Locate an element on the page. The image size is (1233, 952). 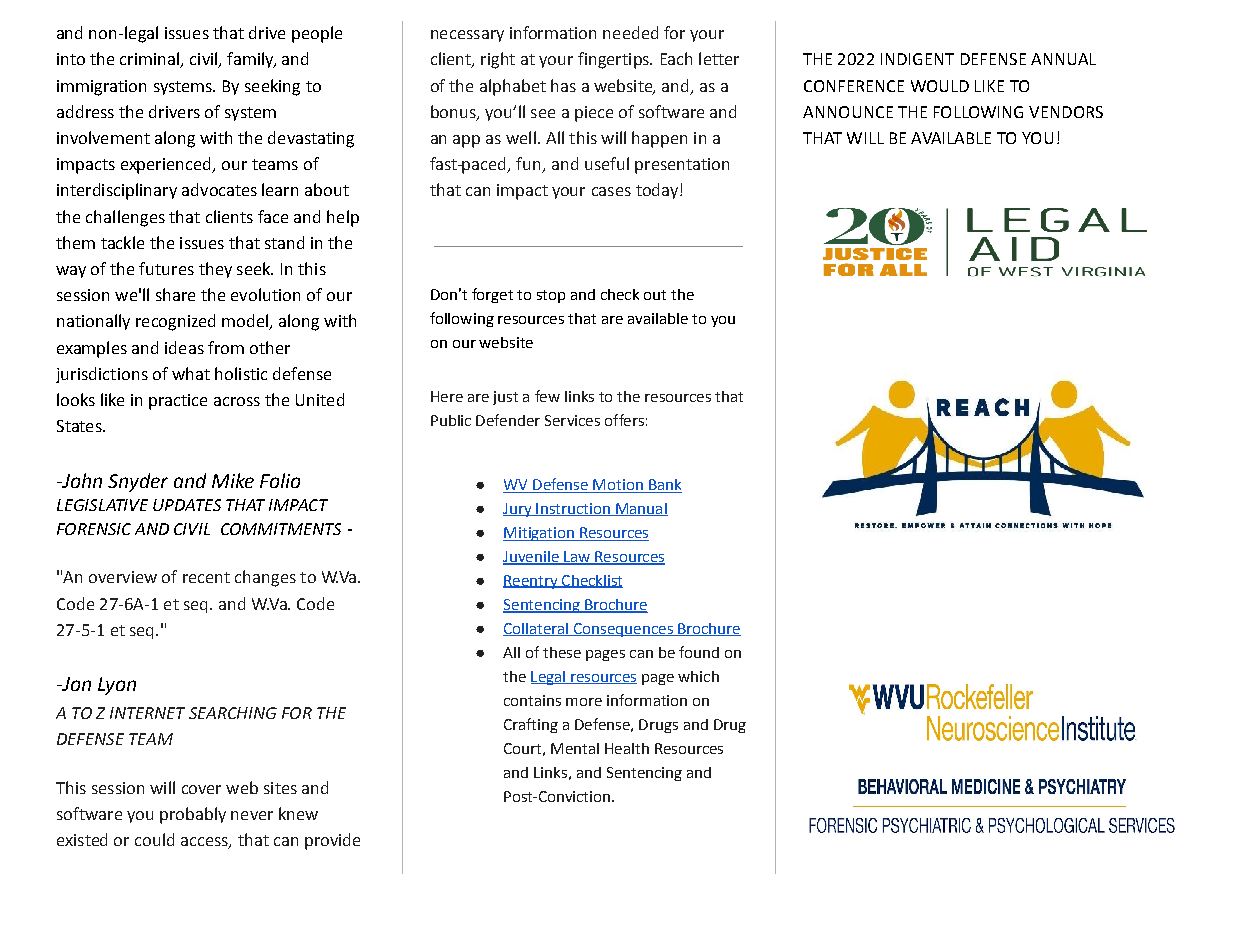
Bank is located at coordinates (664, 486).
